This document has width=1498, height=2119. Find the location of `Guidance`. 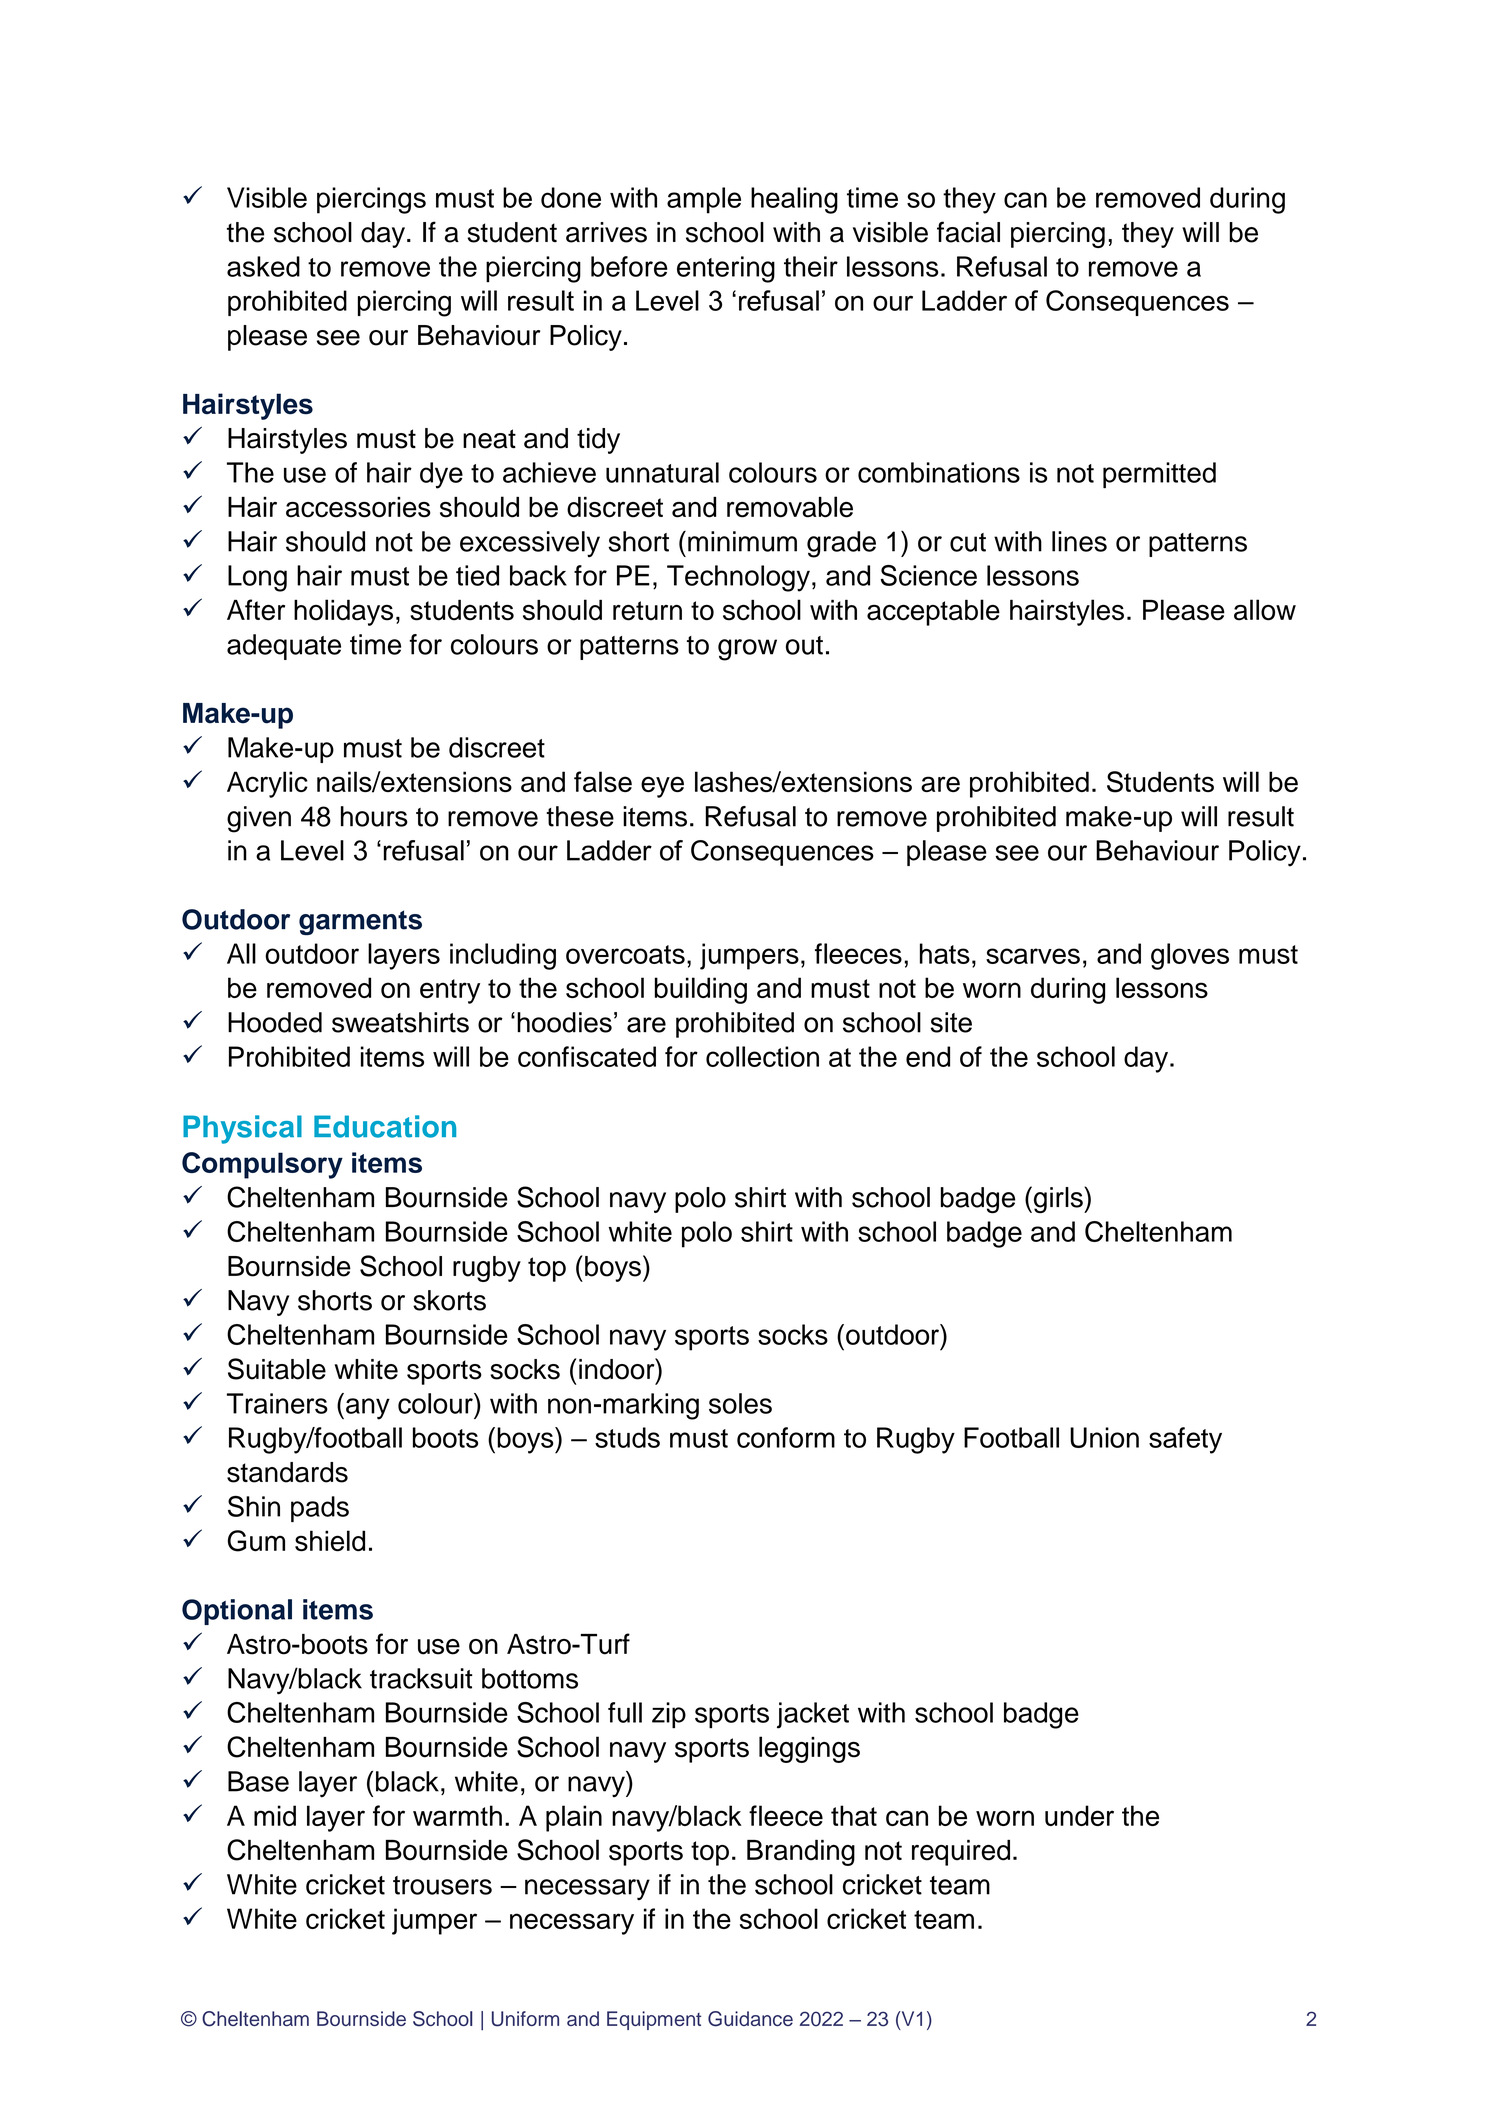

Guidance is located at coordinates (750, 2019).
